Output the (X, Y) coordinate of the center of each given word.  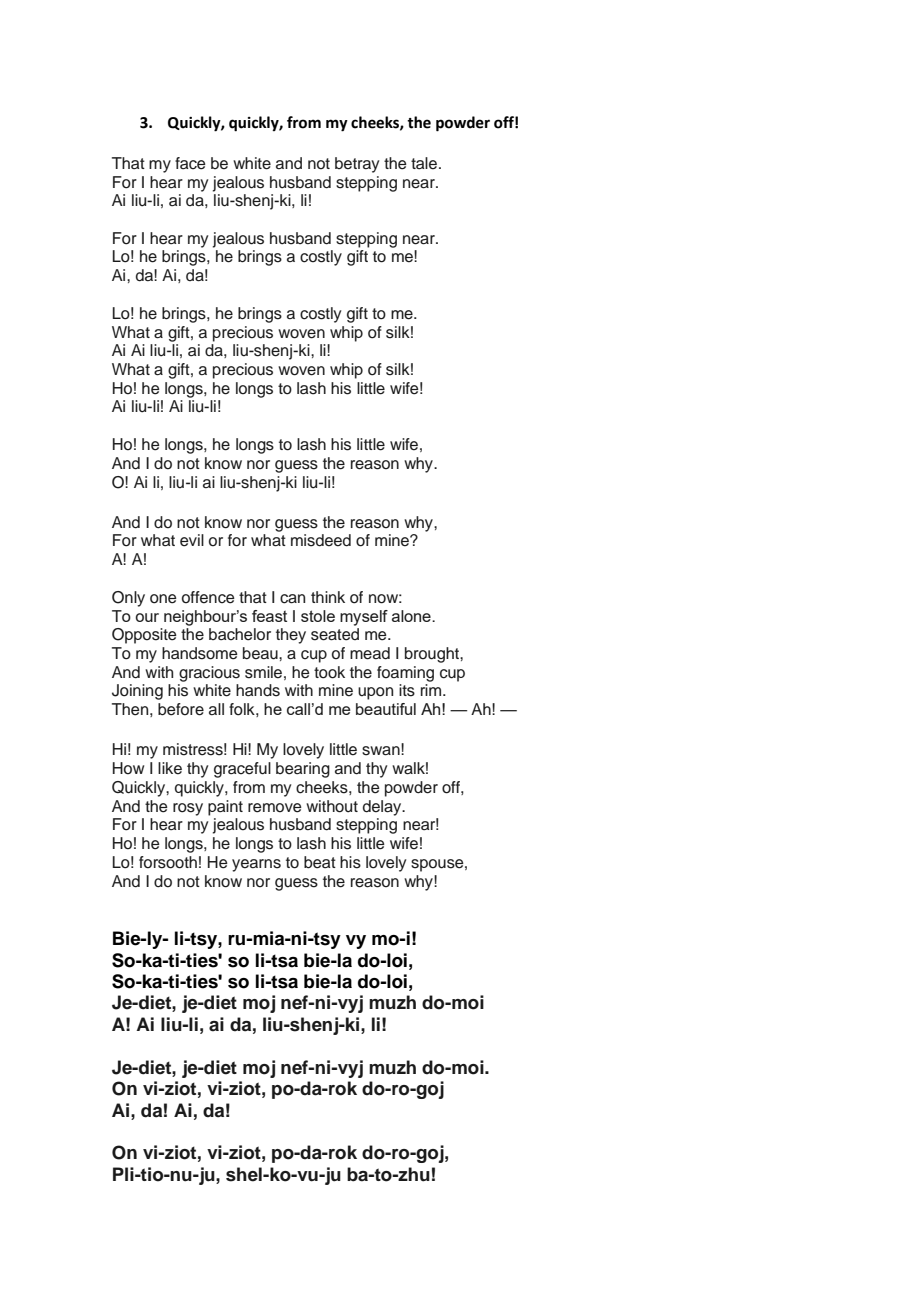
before (181, 709)
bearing (303, 770)
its (407, 690)
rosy (188, 809)
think (328, 597)
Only (128, 599)
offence (208, 597)
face (190, 163)
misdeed (321, 540)
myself (364, 618)
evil (192, 540)
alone (412, 616)
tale (424, 163)
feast (269, 616)
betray (357, 165)
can (292, 599)
